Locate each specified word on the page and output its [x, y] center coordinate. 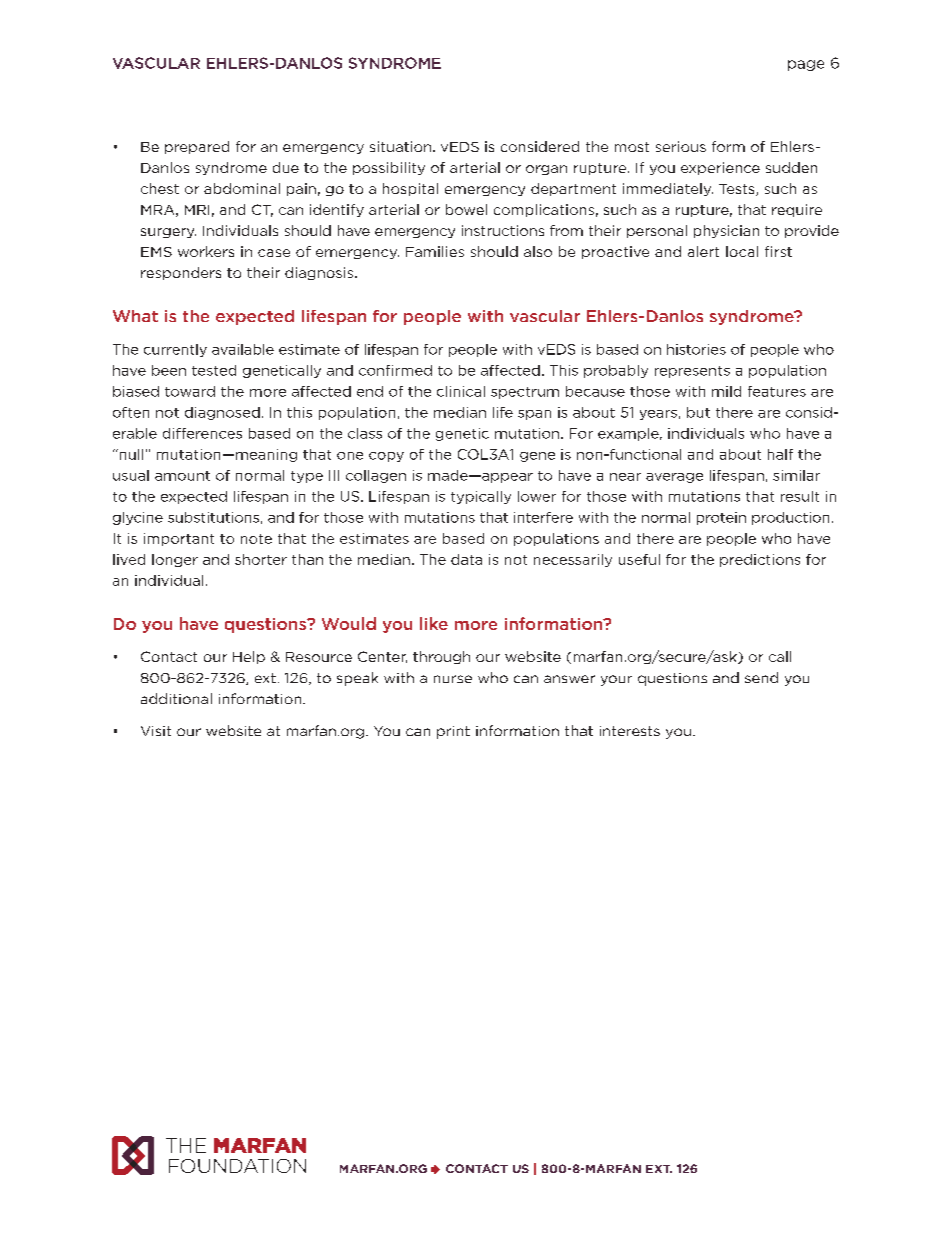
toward [190, 391]
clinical [461, 391]
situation [400, 146]
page [806, 65]
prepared [197, 147]
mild [726, 391]
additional [176, 698]
